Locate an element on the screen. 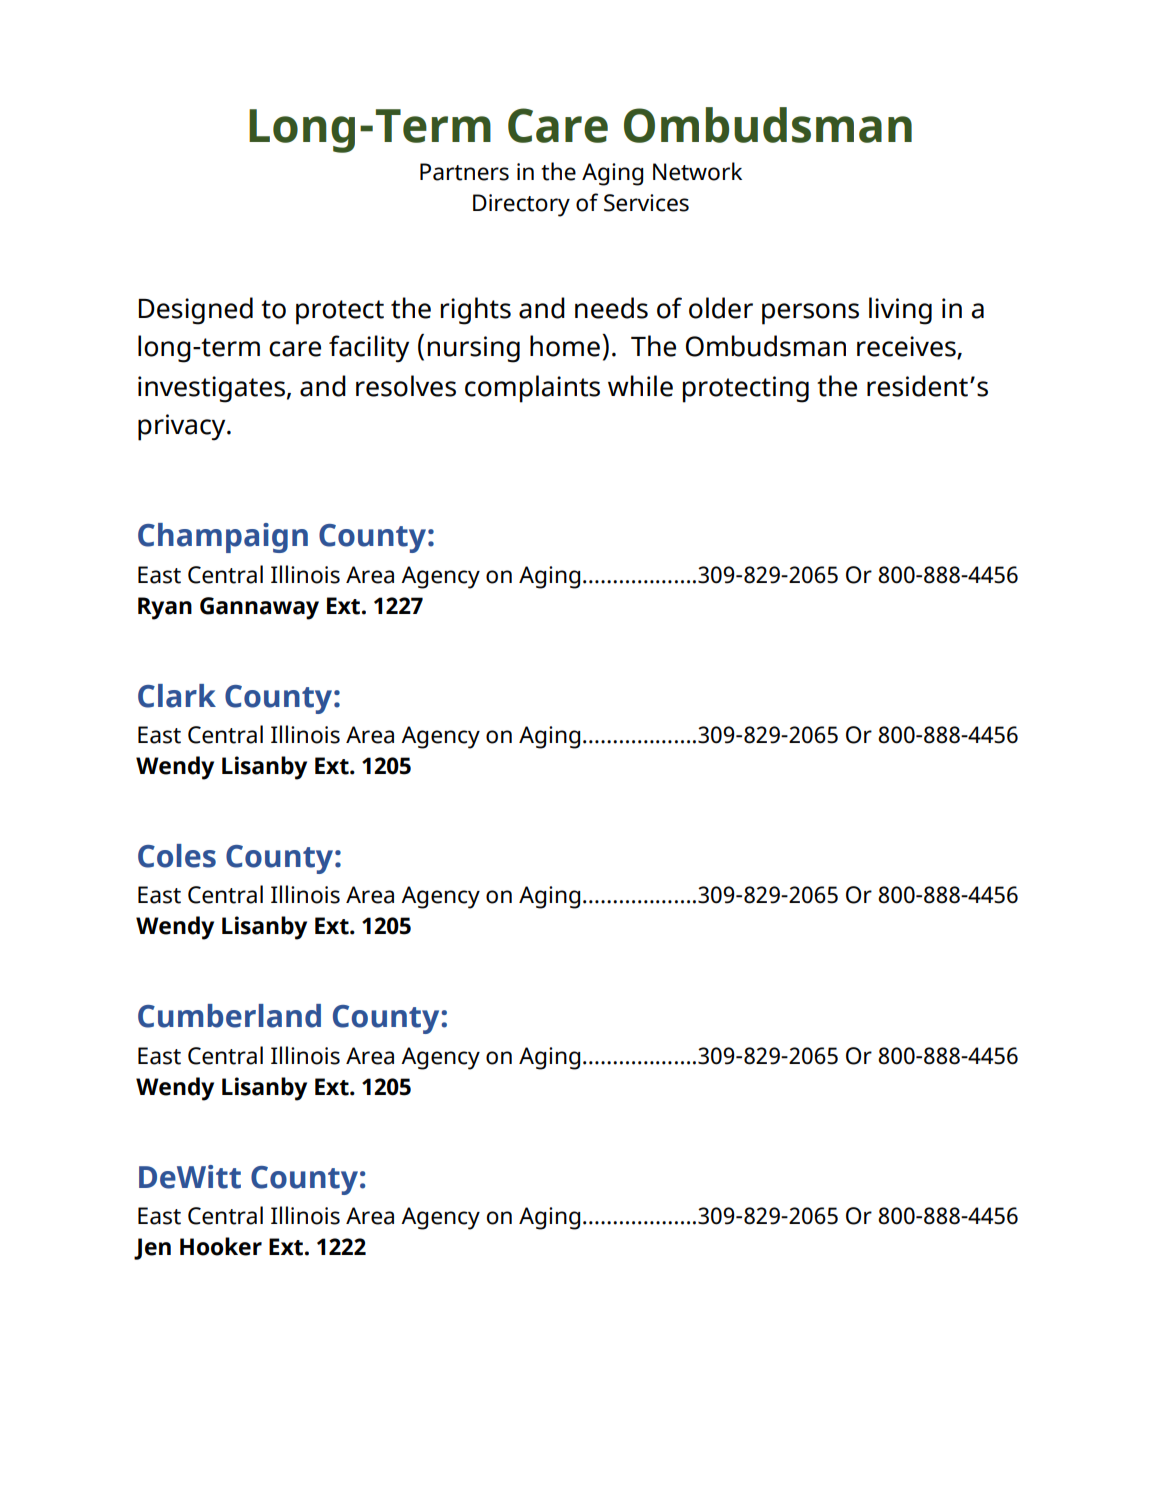 This screenshot has width=1161, height=1502. Network is located at coordinates (697, 171).
